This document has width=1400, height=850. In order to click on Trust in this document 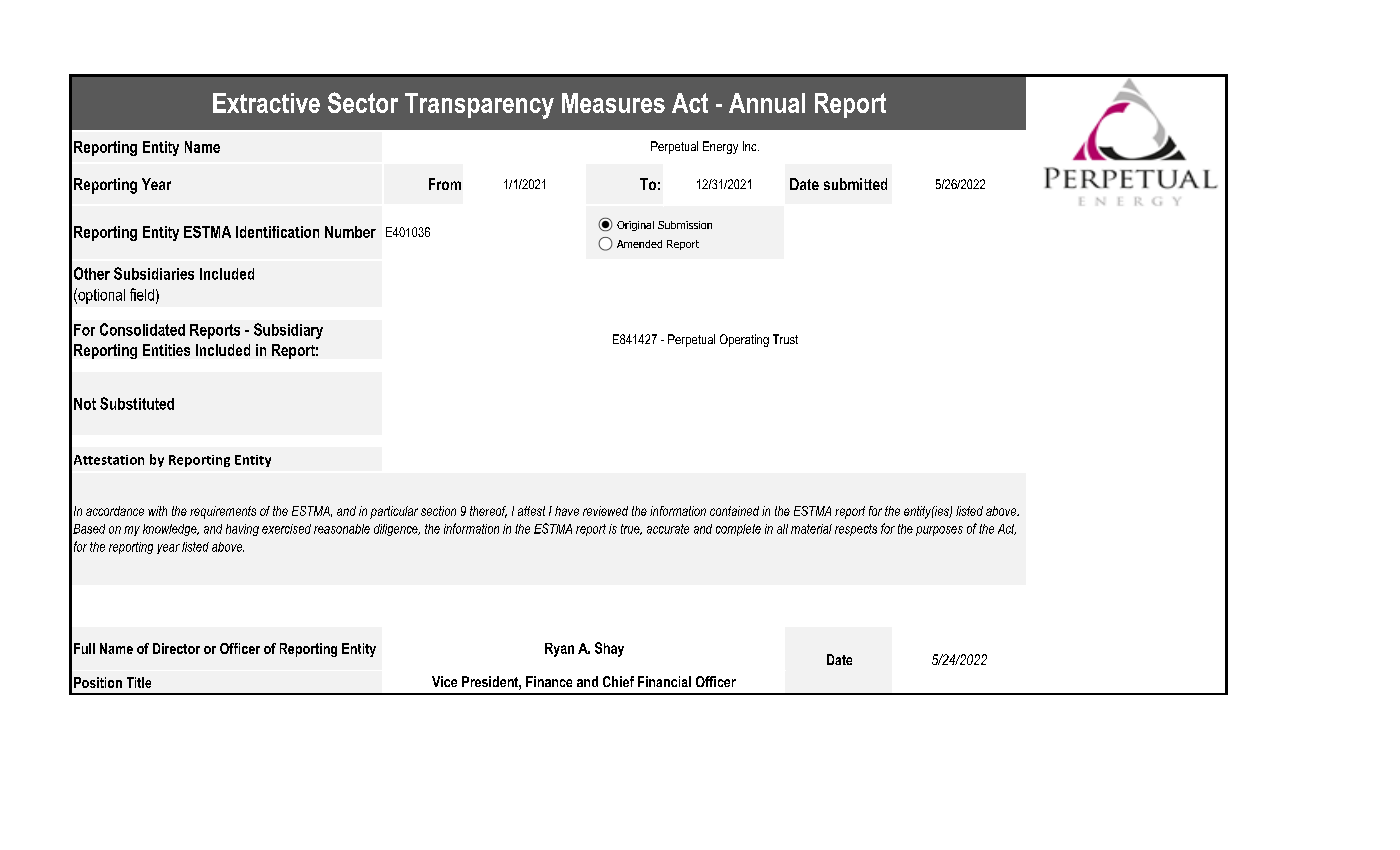, I will do `click(785, 339)`.
